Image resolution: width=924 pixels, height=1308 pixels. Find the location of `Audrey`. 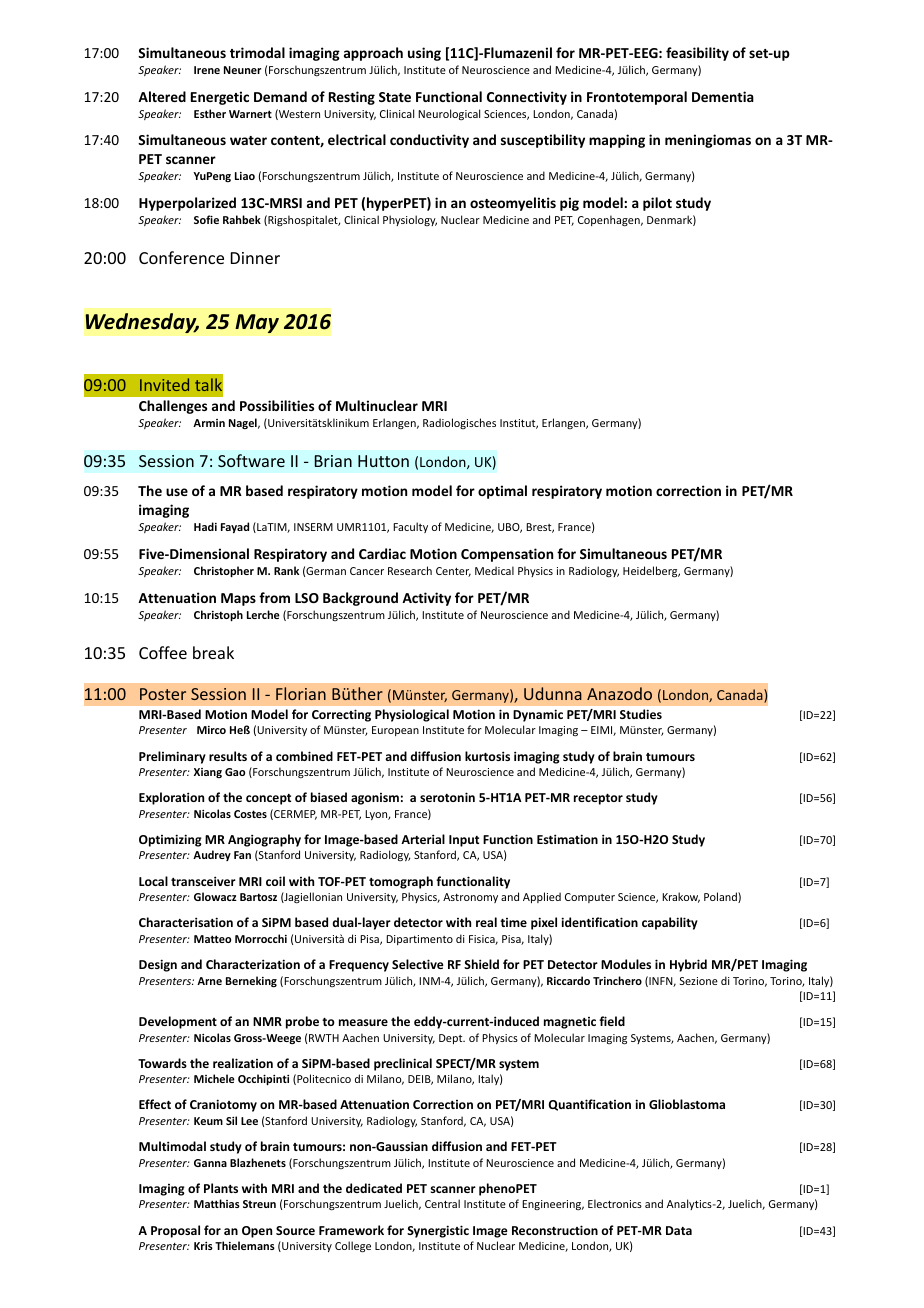

Audrey is located at coordinates (212, 855).
